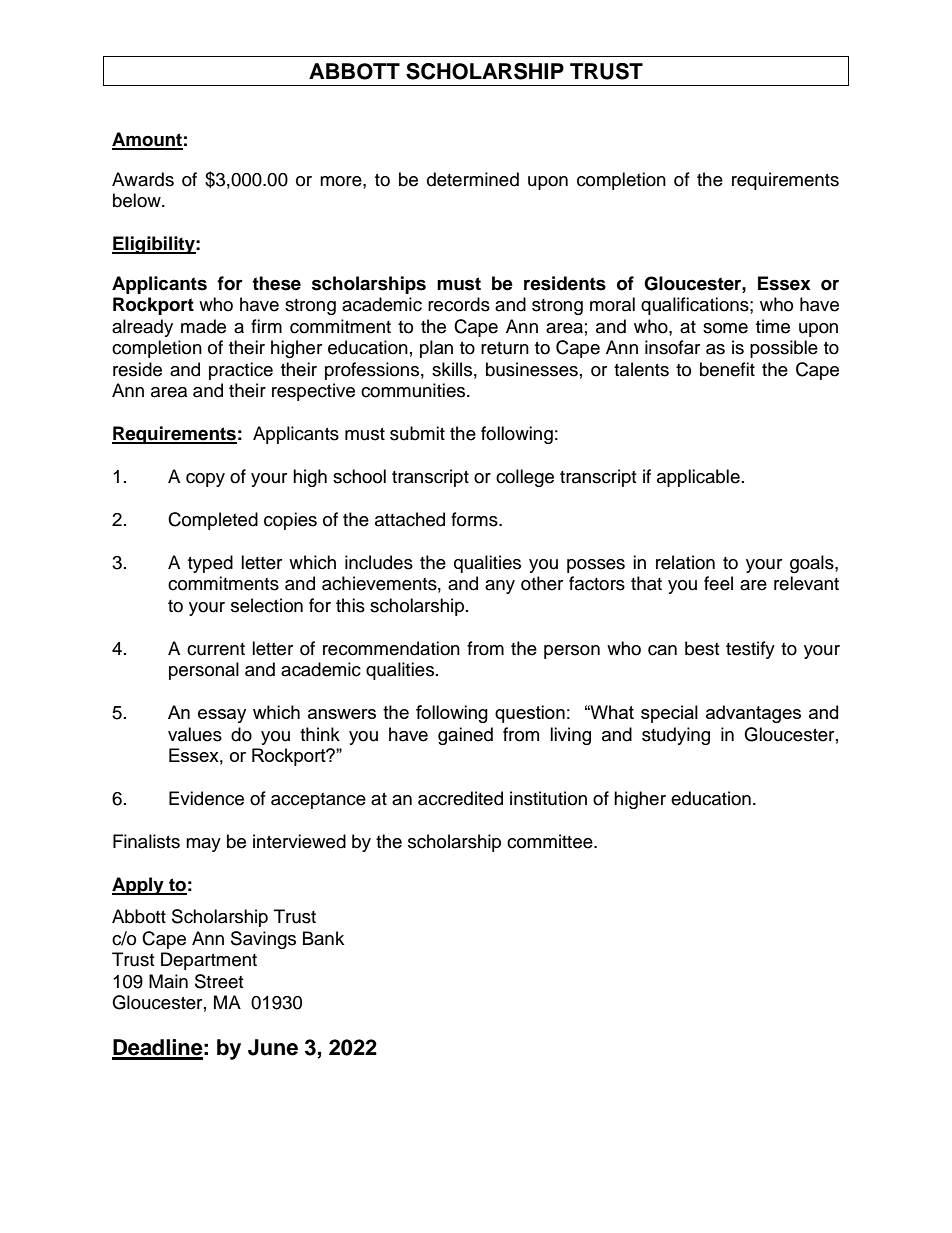  Describe the element at coordinates (525, 478) in the image. I see `college` at that location.
